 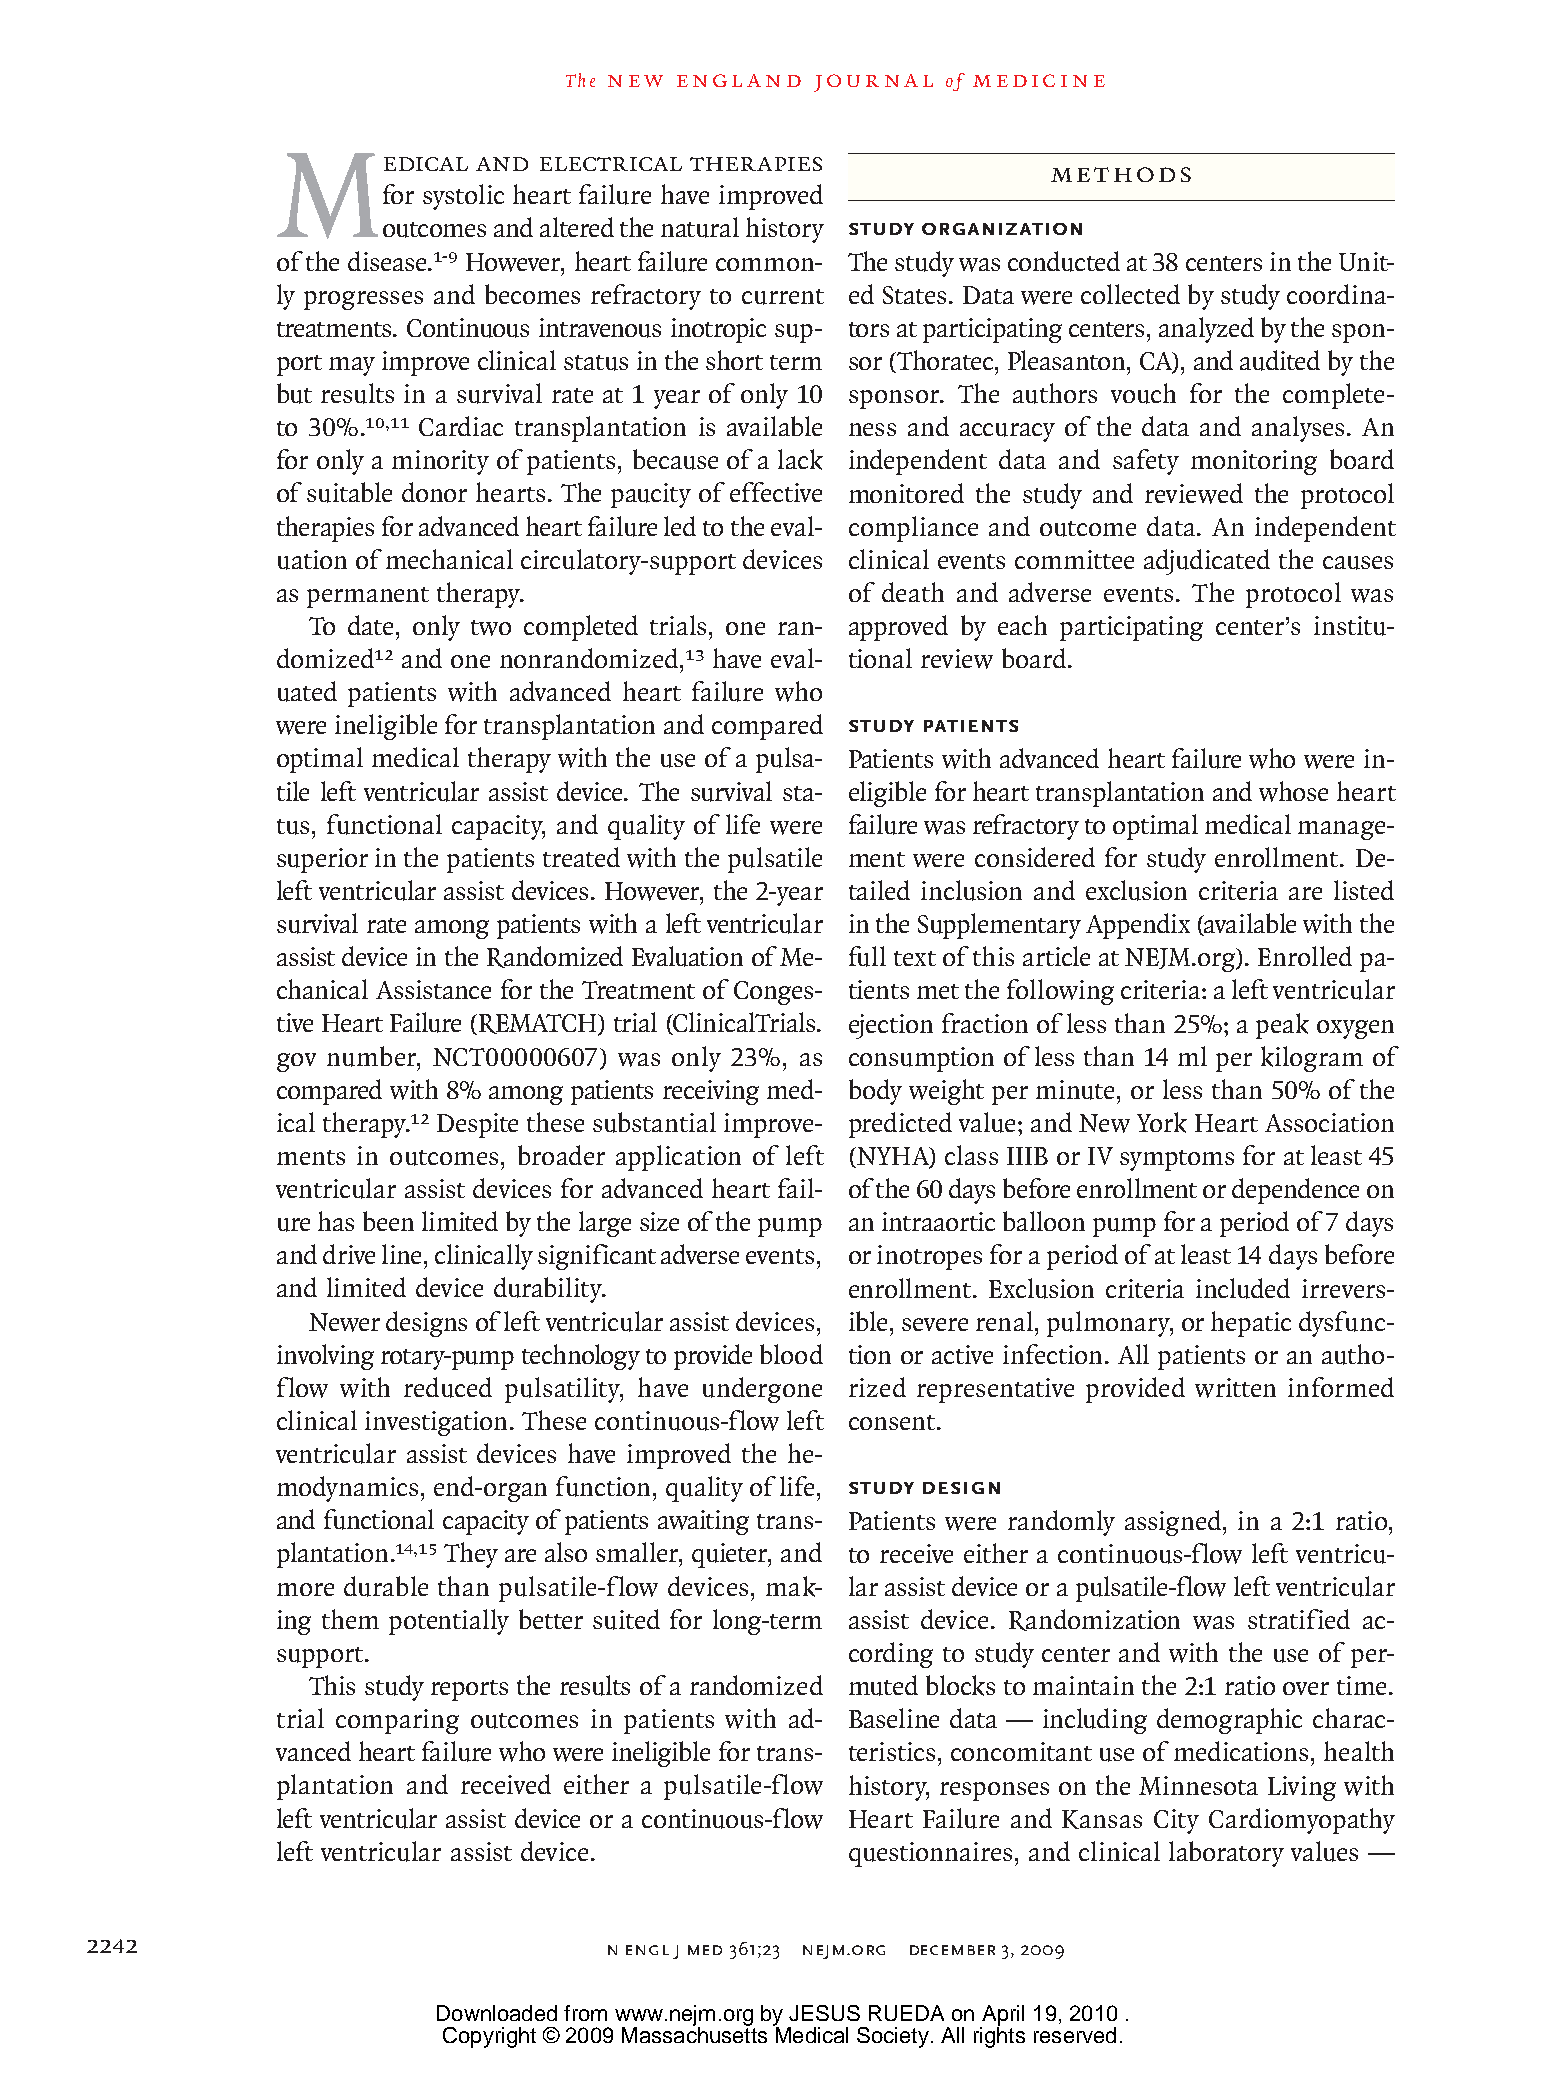 What do you see at coordinates (497, 2013) in the page?
I see `Downloaded` at bounding box center [497, 2013].
